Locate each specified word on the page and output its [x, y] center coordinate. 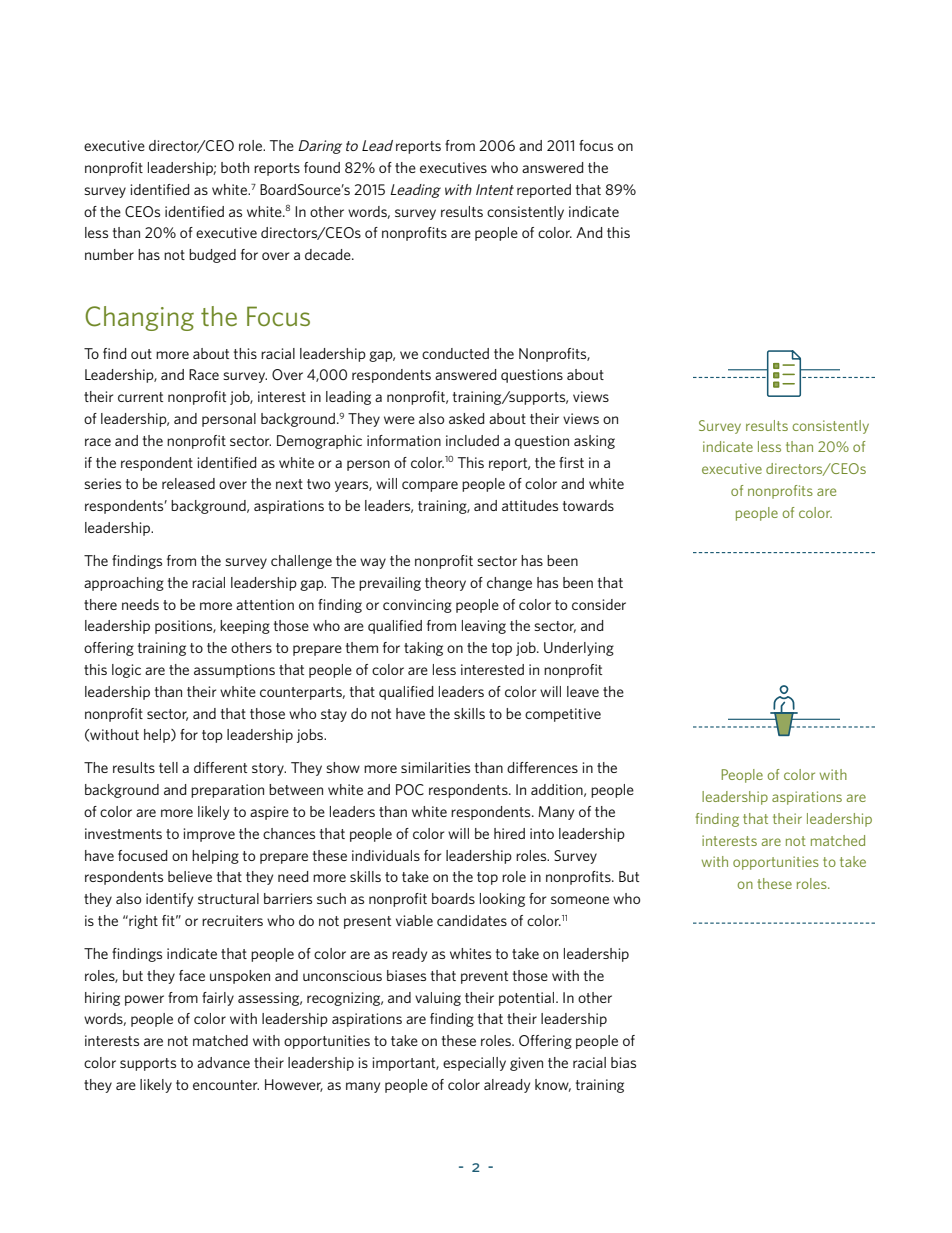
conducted [455, 353]
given [526, 1064]
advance [223, 1062]
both [235, 167]
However [294, 1085]
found [322, 167]
